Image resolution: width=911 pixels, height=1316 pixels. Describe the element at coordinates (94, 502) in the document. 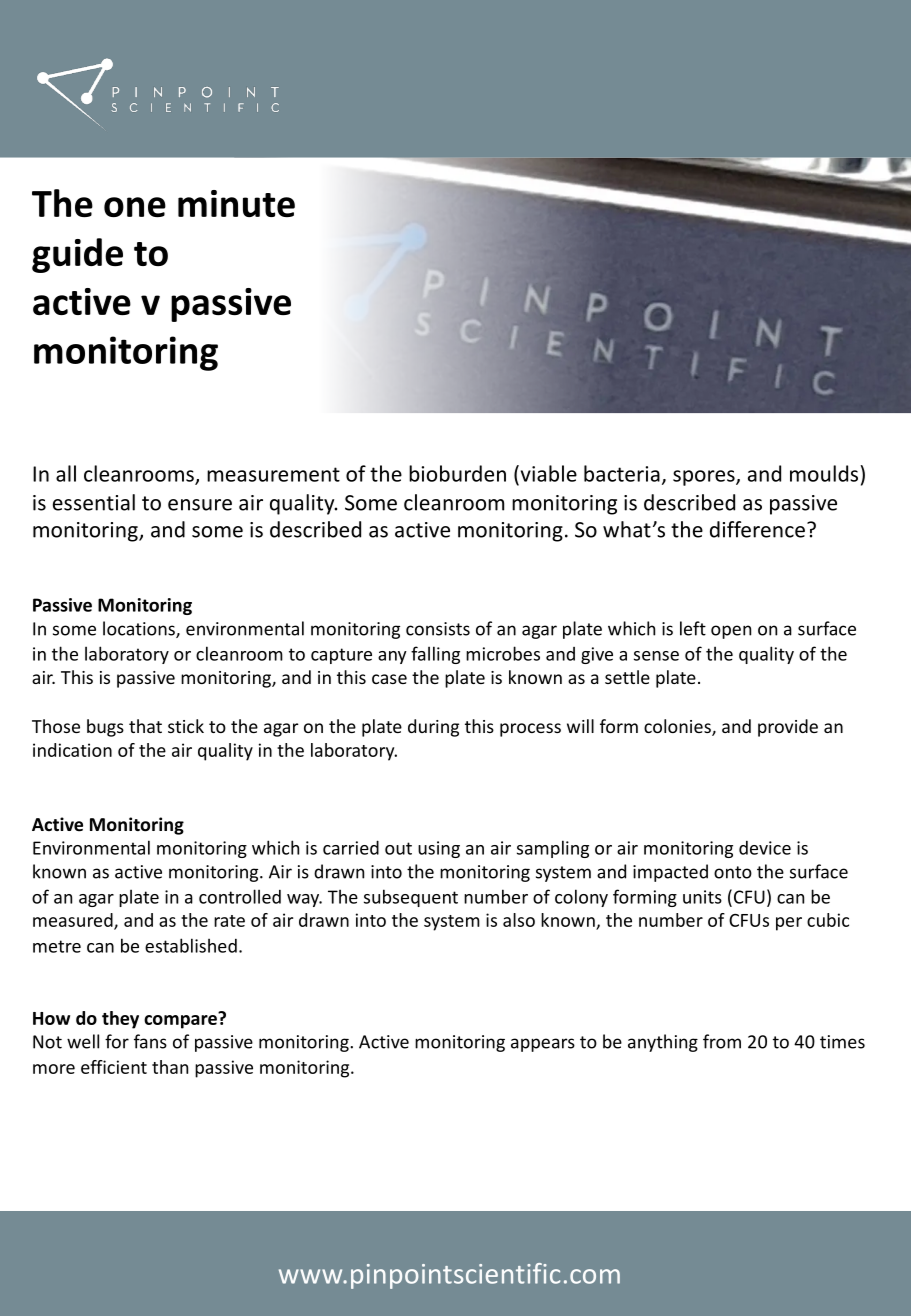

I see `essential` at that location.
